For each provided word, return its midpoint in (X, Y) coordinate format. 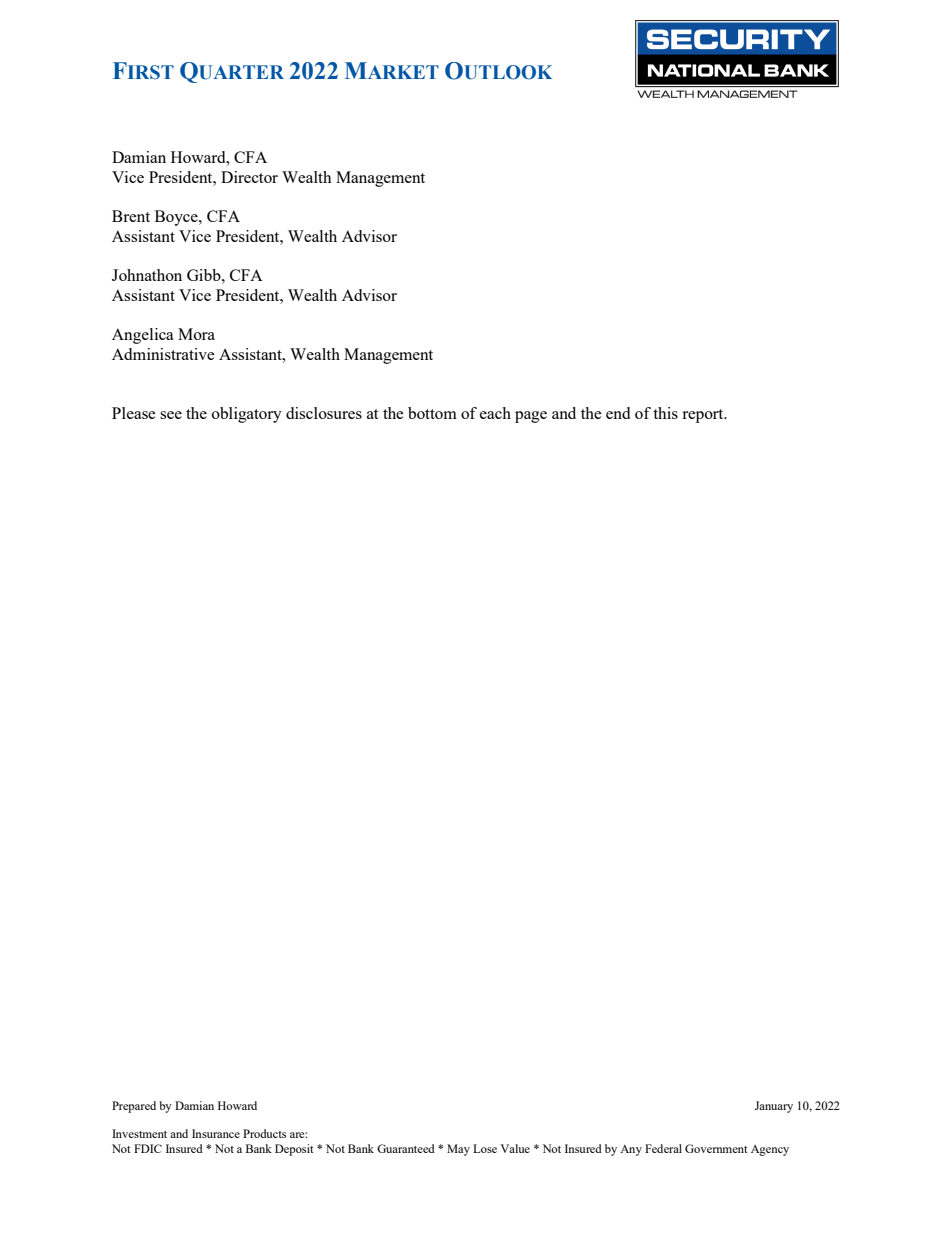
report (704, 416)
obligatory (247, 415)
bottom (432, 413)
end (618, 413)
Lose (485, 1148)
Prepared (134, 1107)
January (774, 1107)
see (171, 415)
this (665, 413)
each (495, 413)
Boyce (177, 218)
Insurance (216, 1133)
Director (249, 177)
